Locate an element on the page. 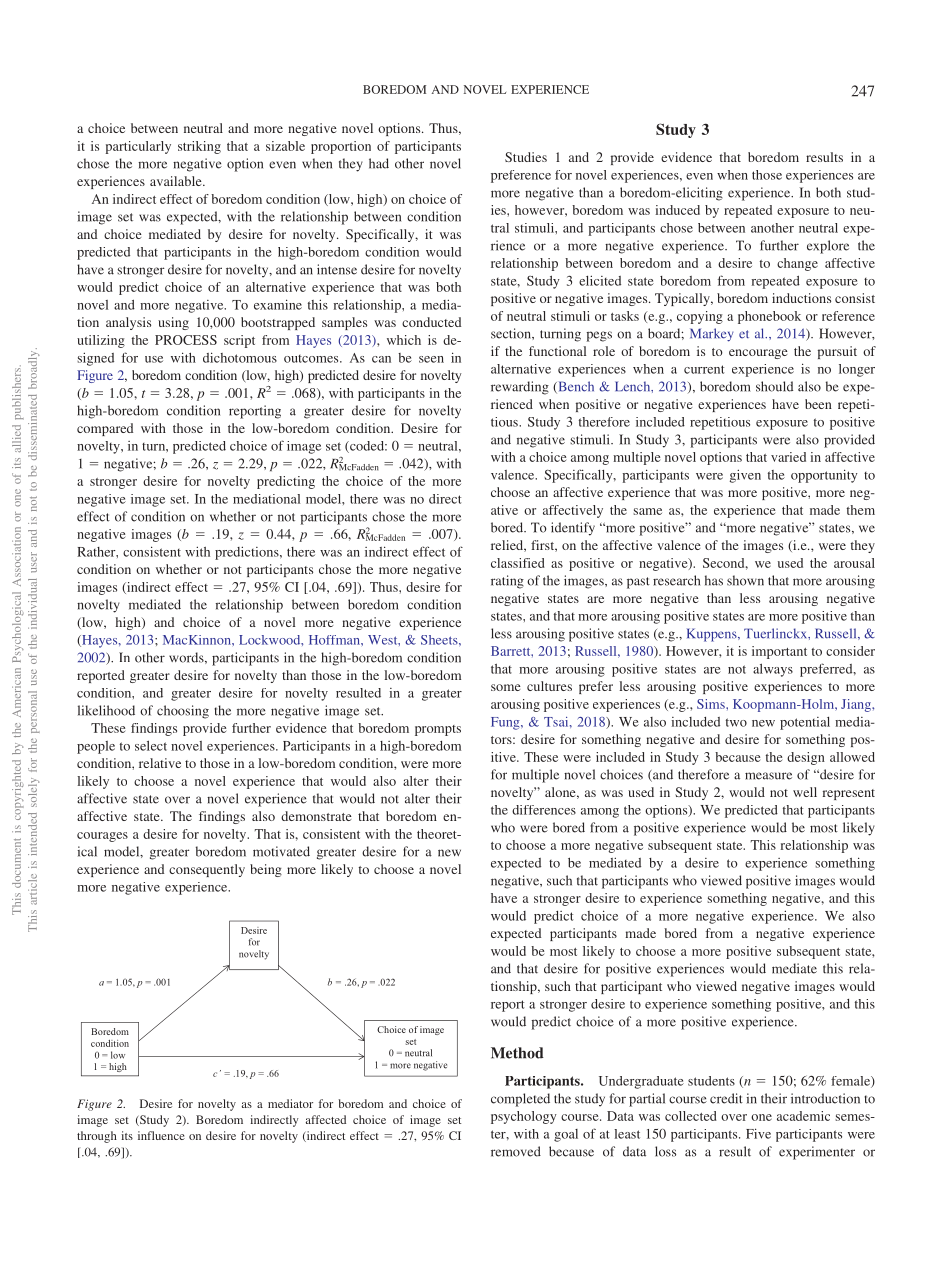 The width and height of the page is (952, 1270). influence is located at coordinates (161, 1135).
